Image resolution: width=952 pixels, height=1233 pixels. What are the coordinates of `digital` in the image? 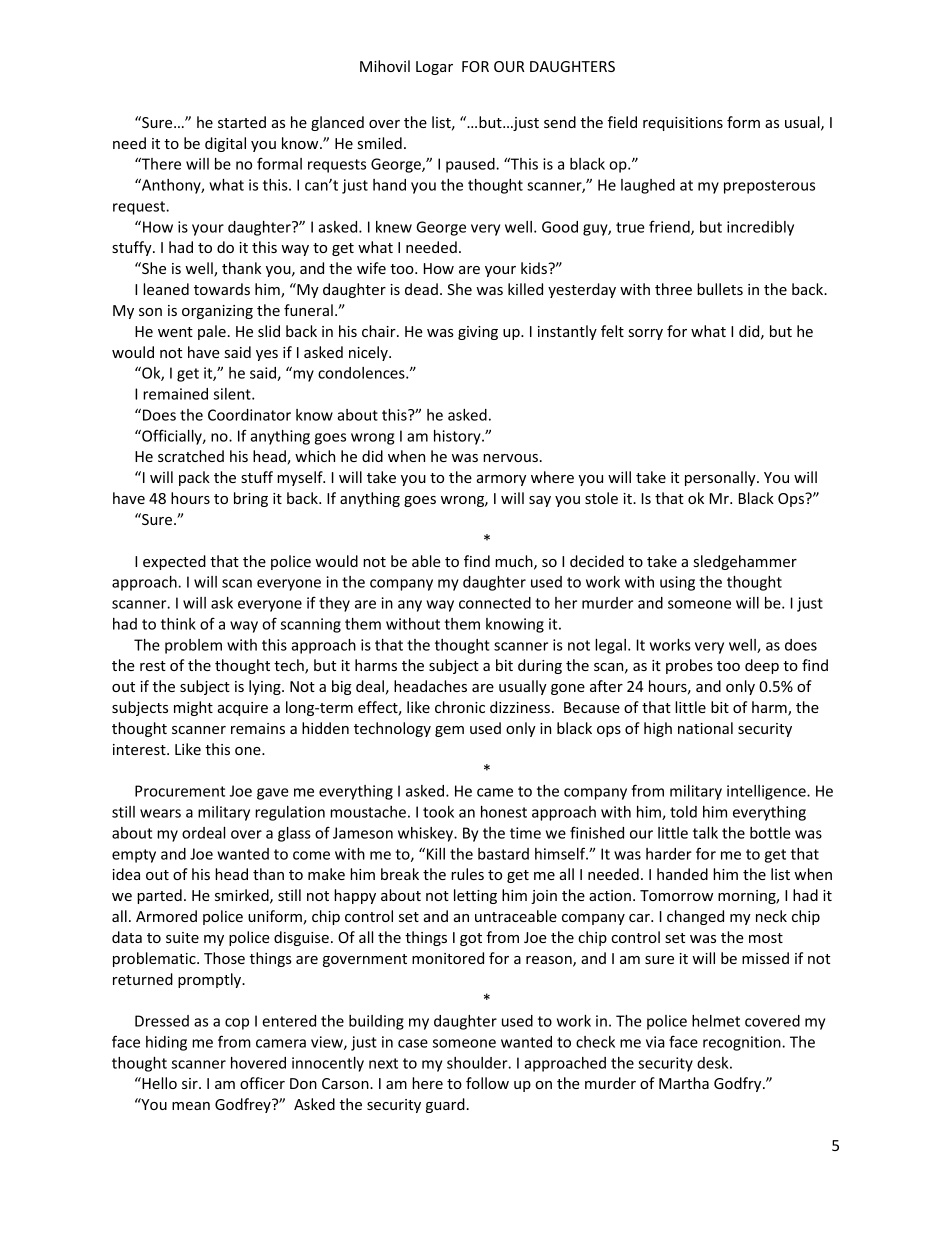 It's located at (225, 144).
